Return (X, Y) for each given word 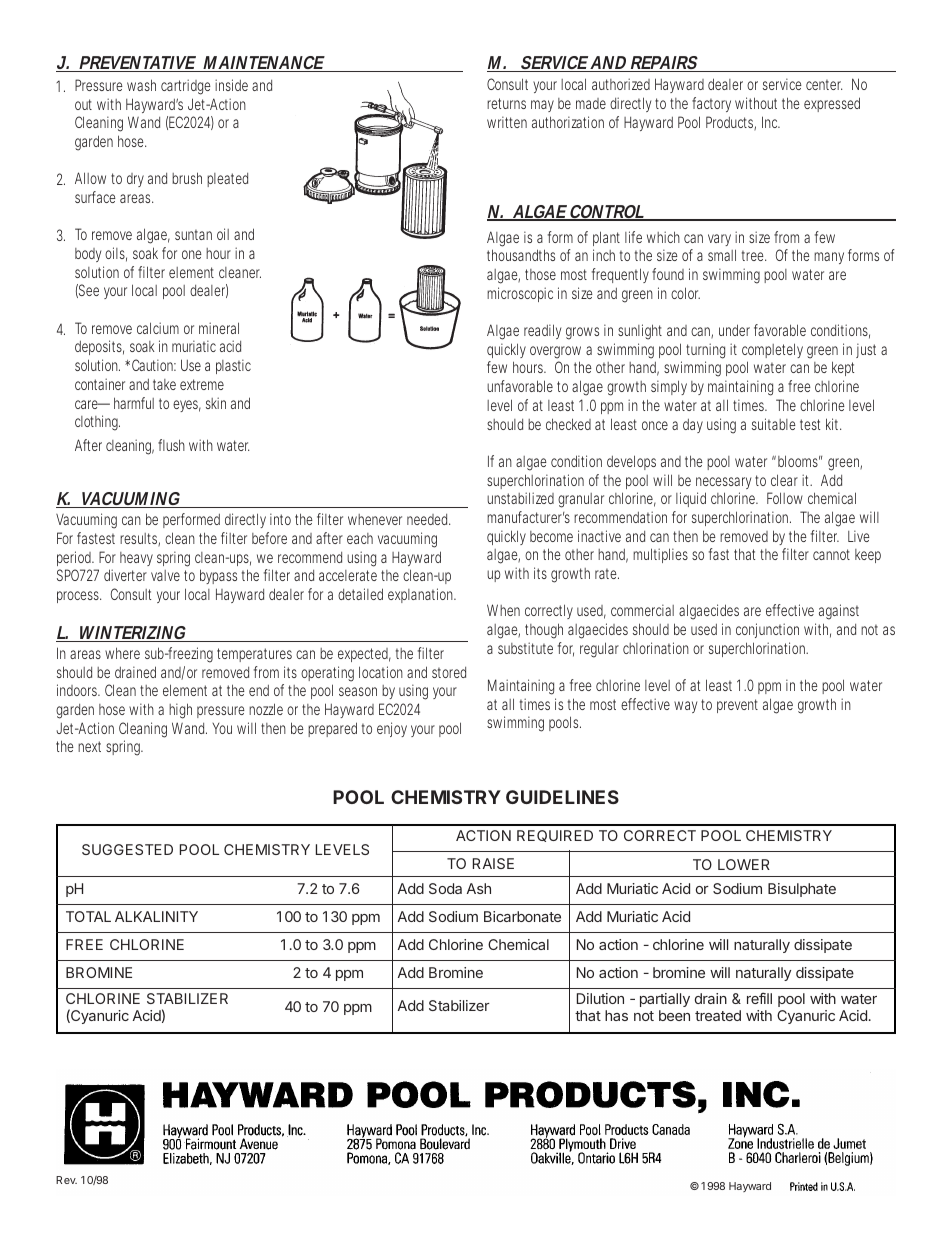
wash (141, 85)
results (139, 540)
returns (506, 103)
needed (427, 519)
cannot (831, 554)
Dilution (600, 998)
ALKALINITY (156, 916)
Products (730, 123)
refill (759, 998)
